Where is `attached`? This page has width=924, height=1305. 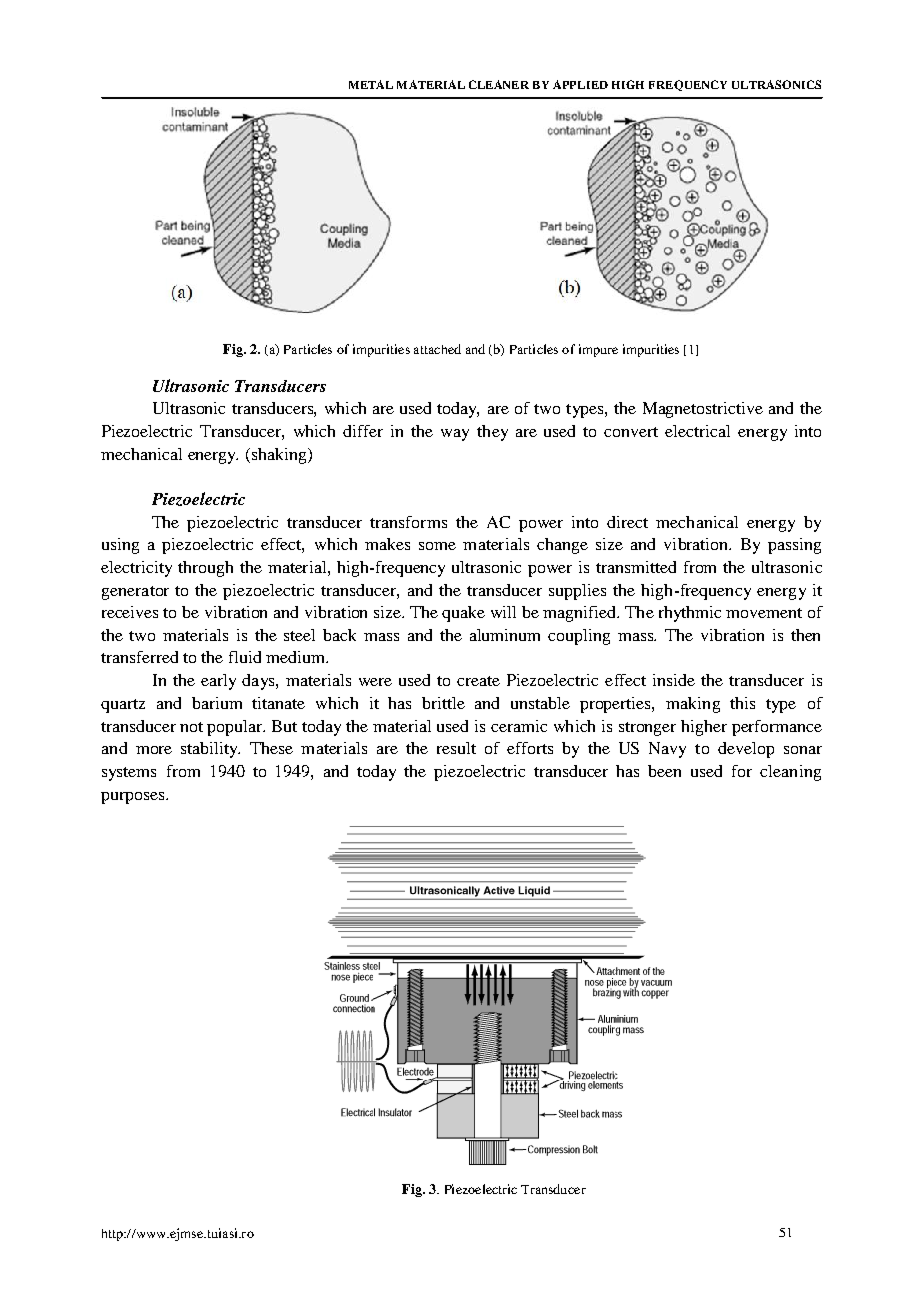
attached is located at coordinates (437, 349).
